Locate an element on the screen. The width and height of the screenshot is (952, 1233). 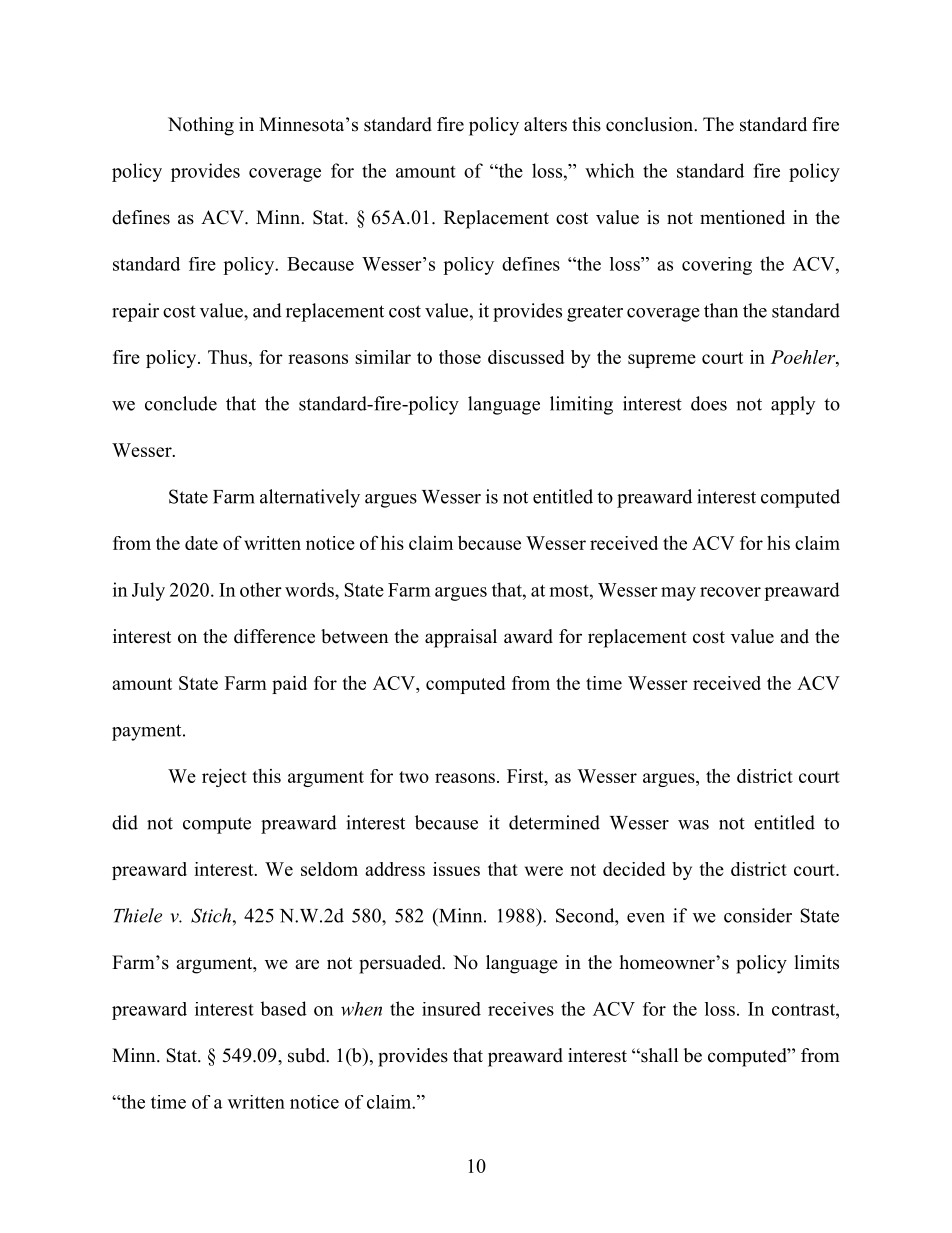
conclusion is located at coordinates (651, 124).
